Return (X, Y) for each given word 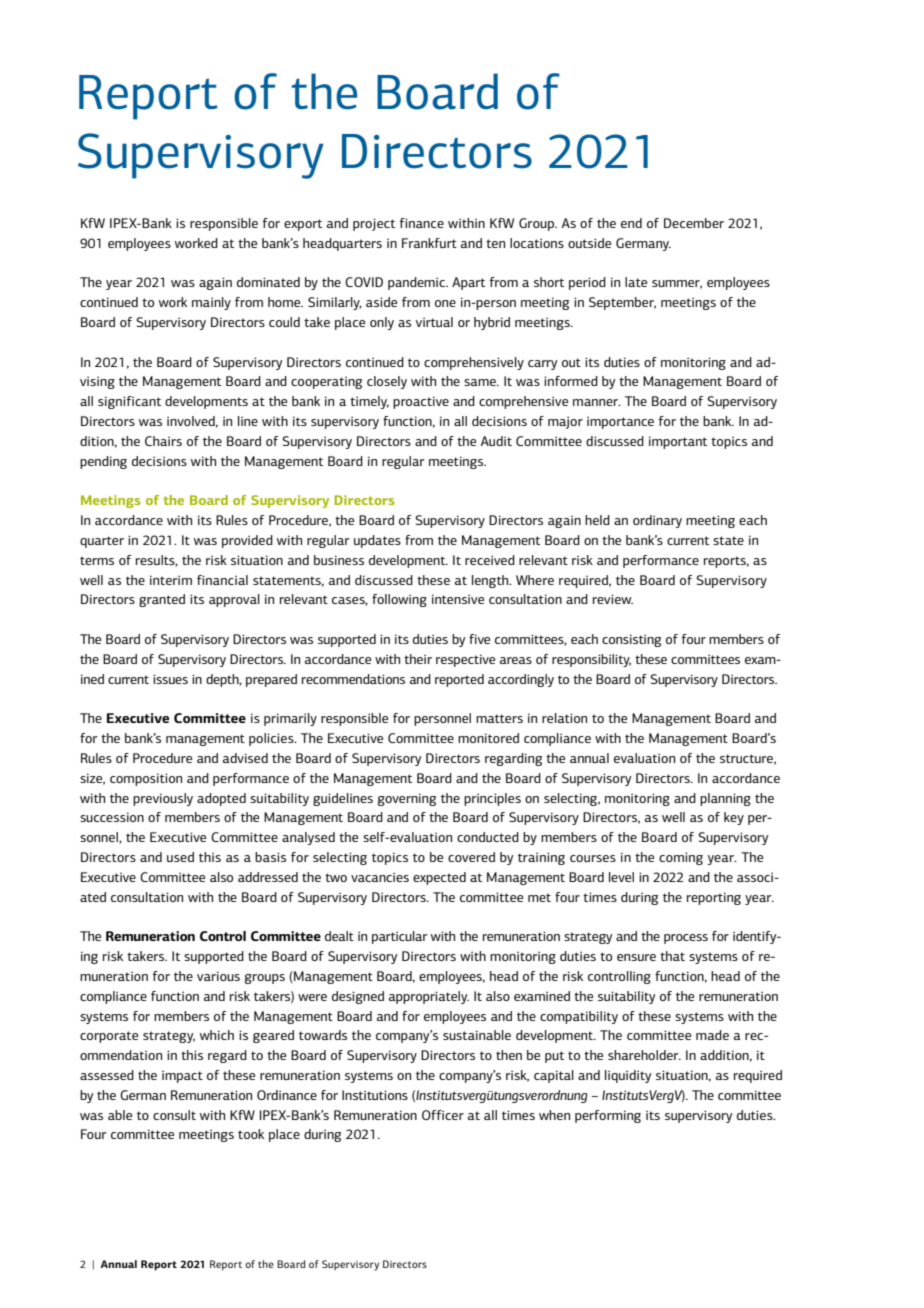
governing (407, 799)
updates (377, 541)
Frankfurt (429, 243)
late (636, 282)
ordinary (657, 521)
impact (182, 1077)
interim (171, 580)
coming (681, 858)
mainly (211, 303)
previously (163, 799)
